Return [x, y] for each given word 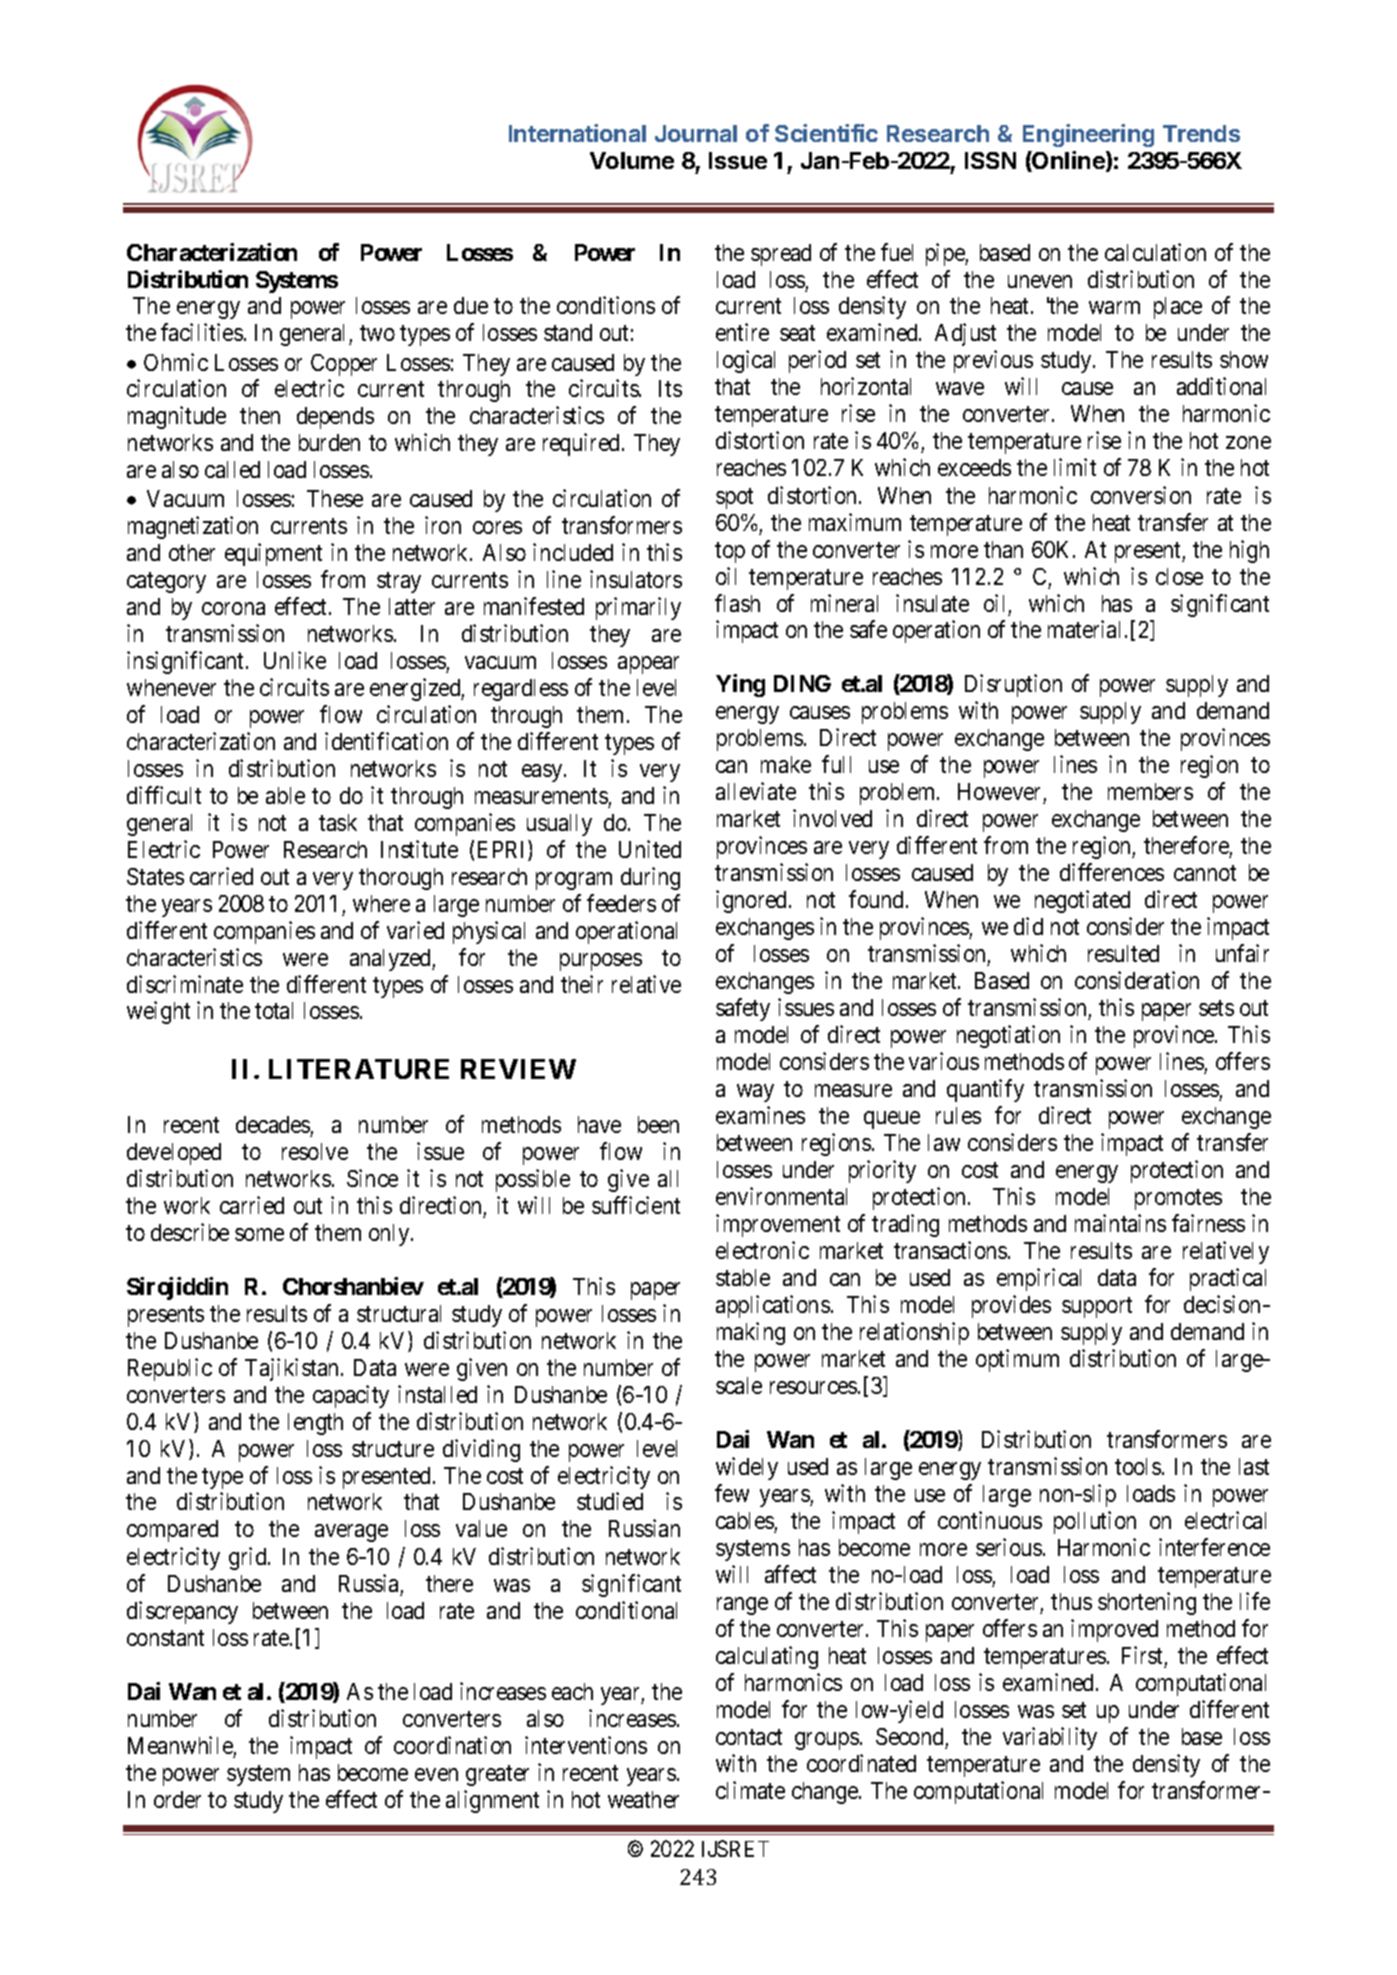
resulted [1123, 953]
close [1179, 576]
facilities [202, 332]
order [177, 1799]
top [730, 552]
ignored [753, 901]
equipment [273, 554]
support [1097, 1307]
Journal [696, 133]
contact [749, 1737]
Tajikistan [293, 1369]
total [274, 1010]
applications [773, 1306]
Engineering [1088, 135]
